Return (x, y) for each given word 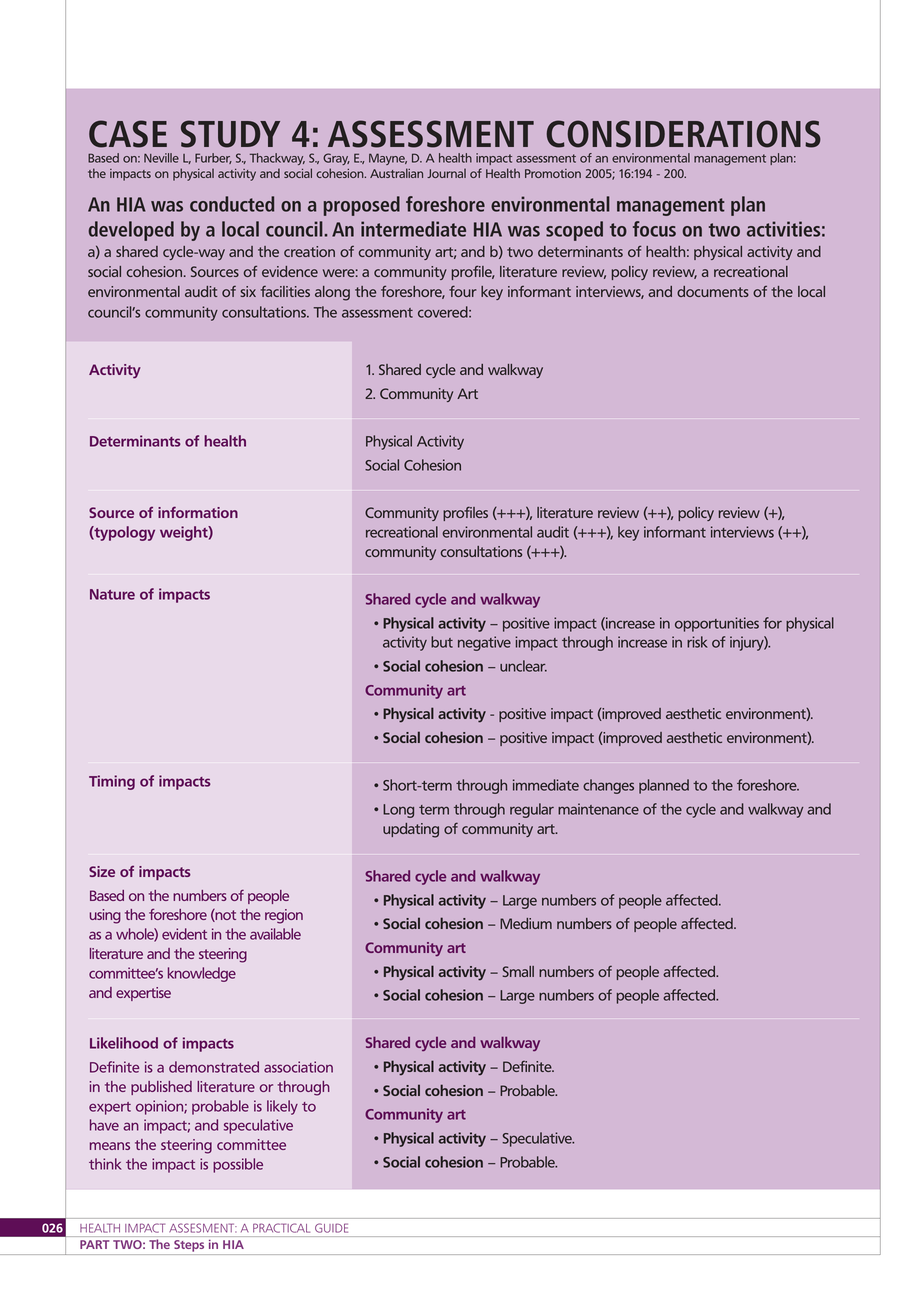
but (442, 642)
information (198, 512)
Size (102, 871)
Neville (161, 158)
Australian (396, 173)
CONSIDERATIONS (684, 134)
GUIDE (331, 1228)
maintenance (598, 809)
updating (411, 830)
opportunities (717, 624)
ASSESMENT (203, 1228)
